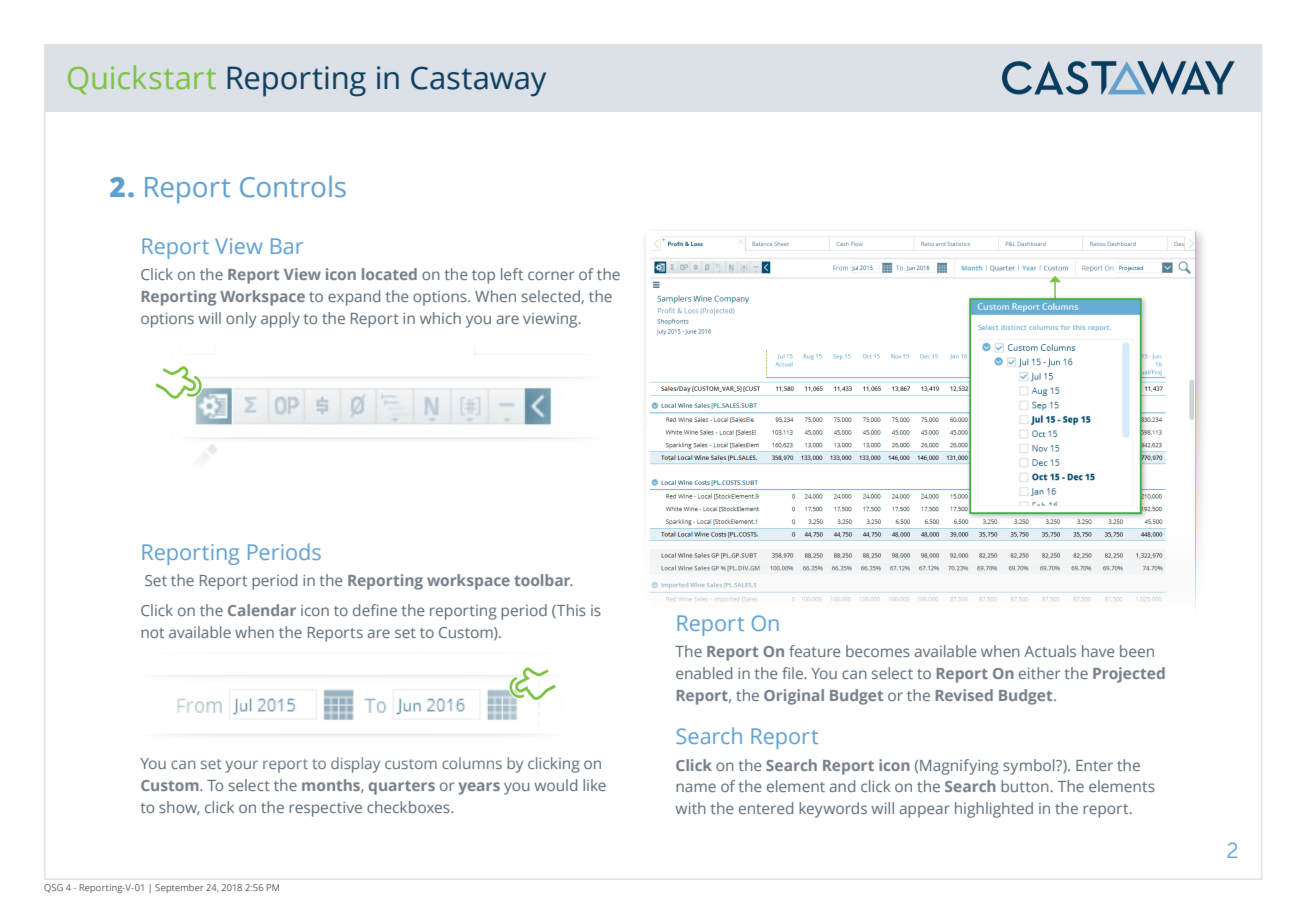 This screenshot has height=924, width=1308. I want to click on define, so click(375, 610).
